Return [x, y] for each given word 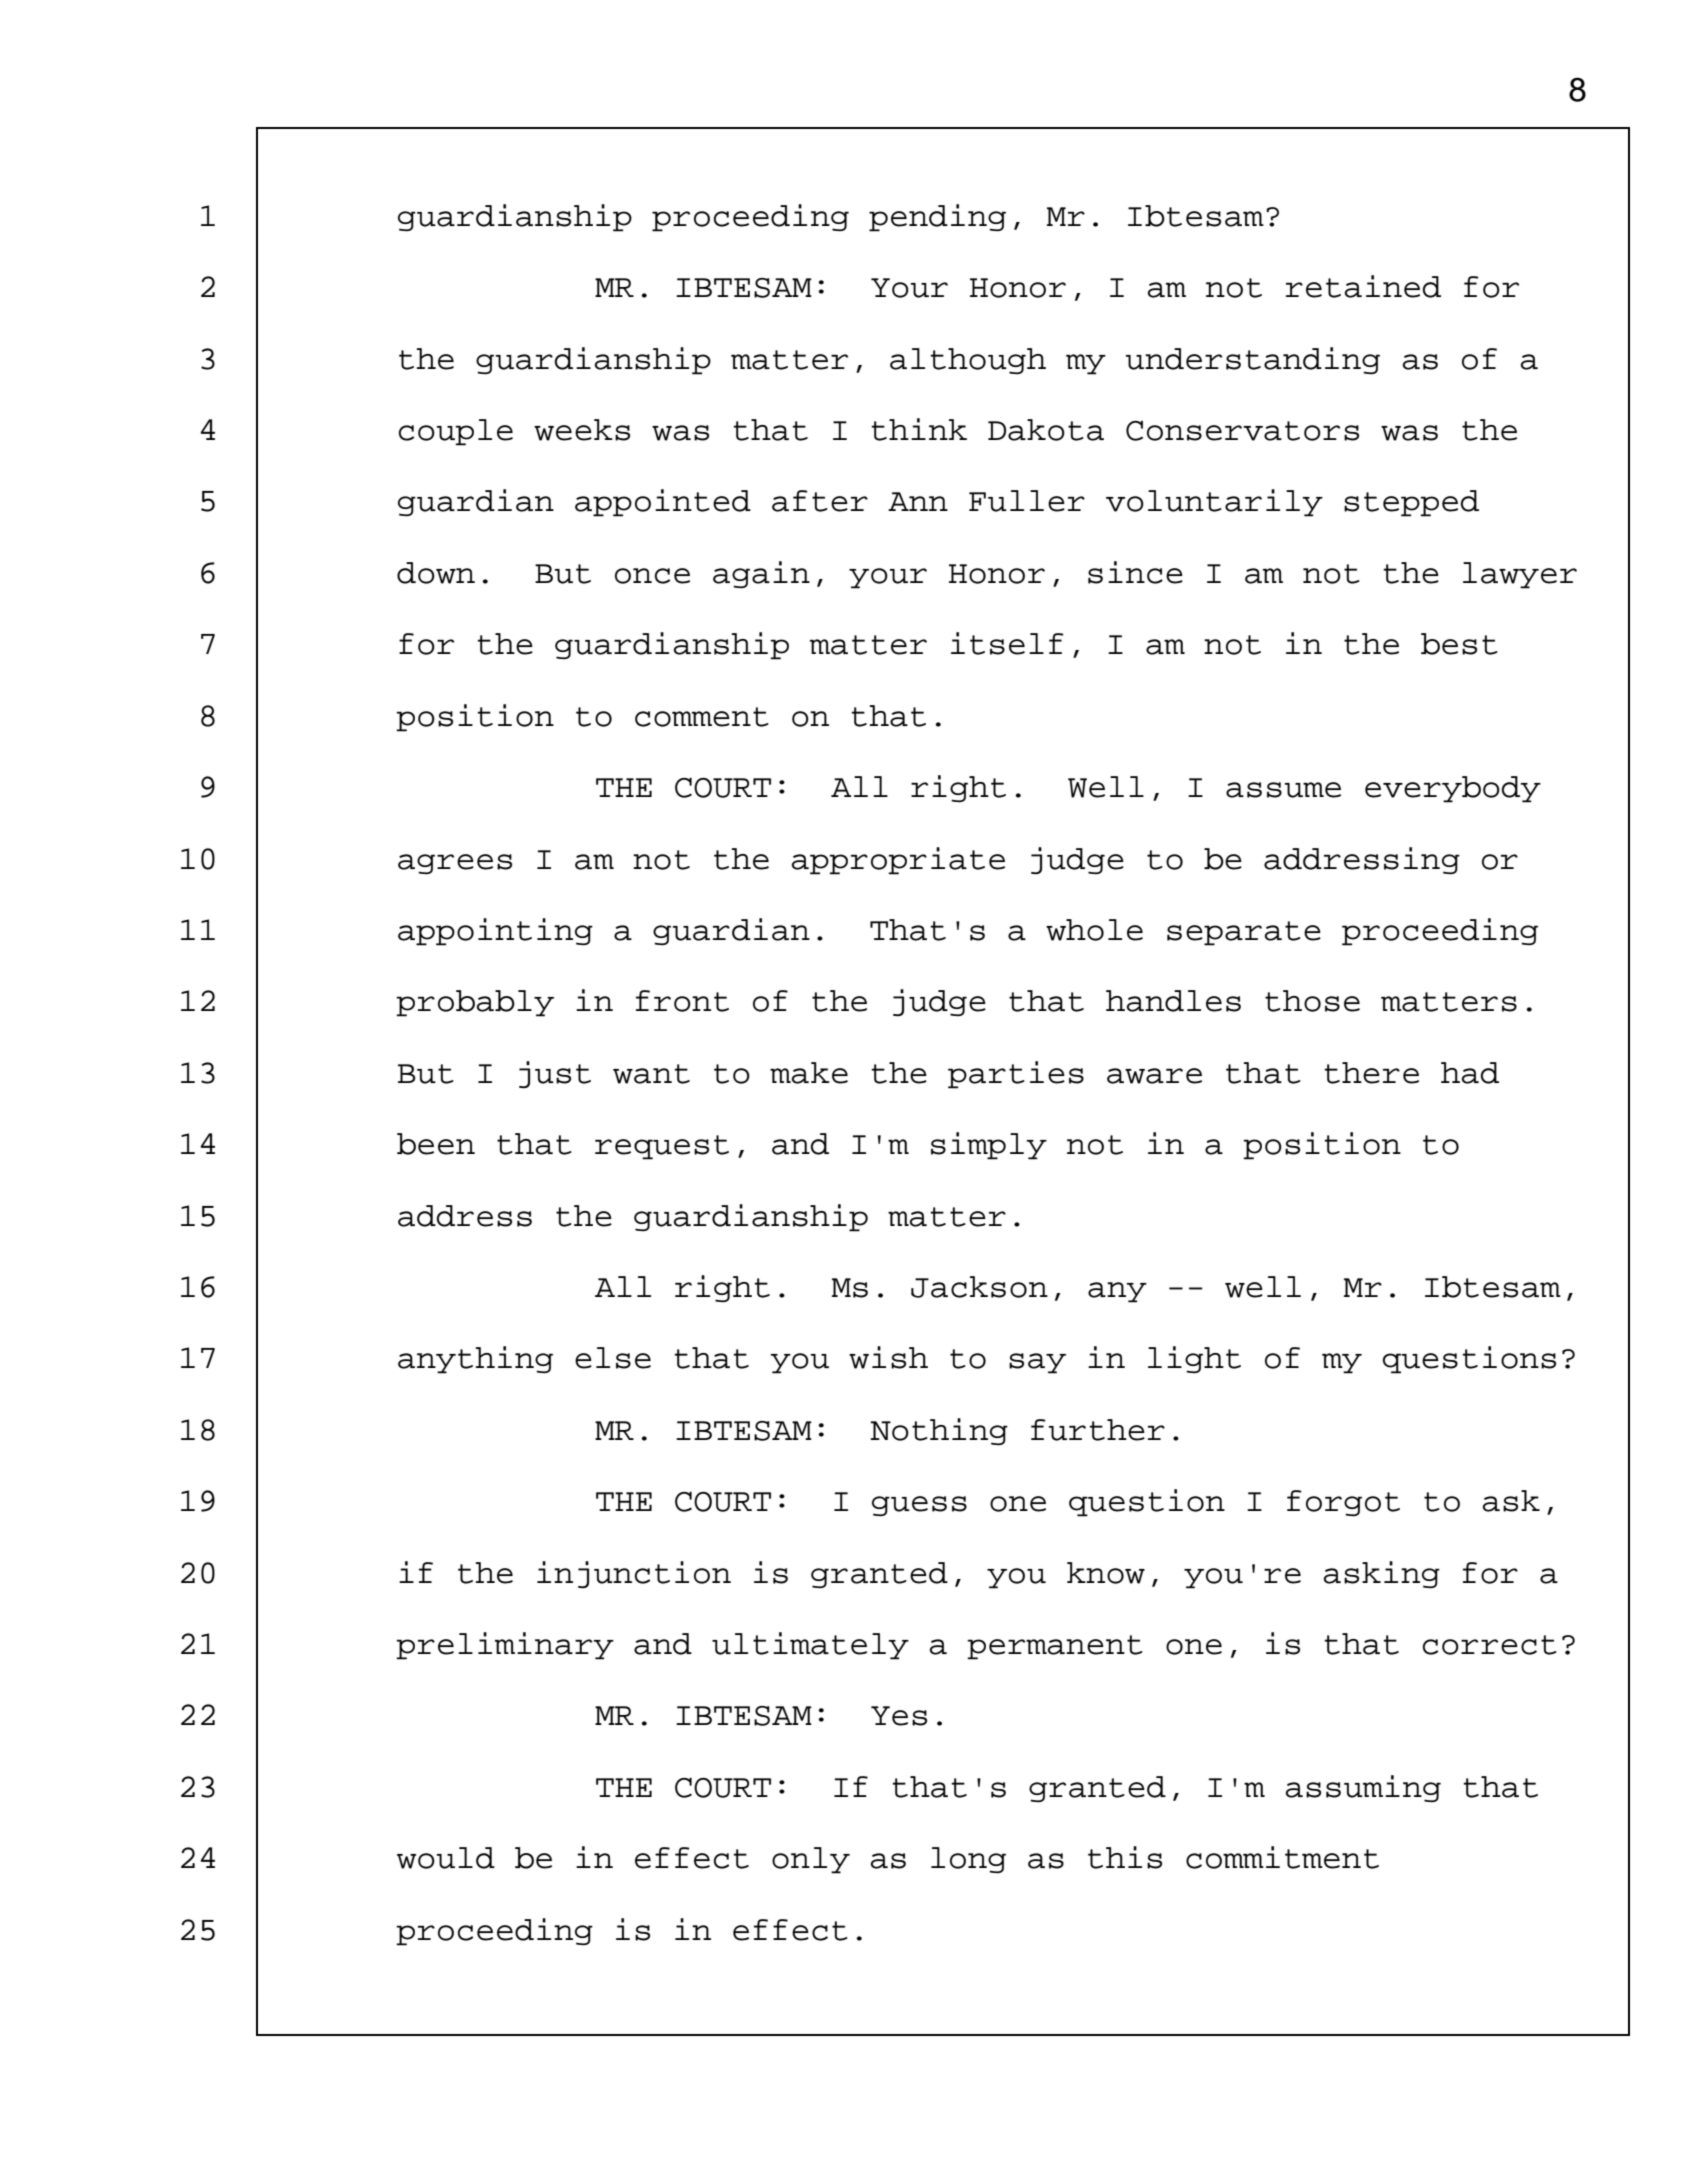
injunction [634, 1574]
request [662, 1147]
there [1371, 1073]
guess [919, 1506]
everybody [1453, 789]
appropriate [898, 861]
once [652, 576]
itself [1007, 643]
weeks [582, 430]
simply [989, 1146]
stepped [1411, 503]
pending [937, 218]
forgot [1343, 1503]
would [446, 1858]
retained [1363, 286]
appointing [495, 932]
